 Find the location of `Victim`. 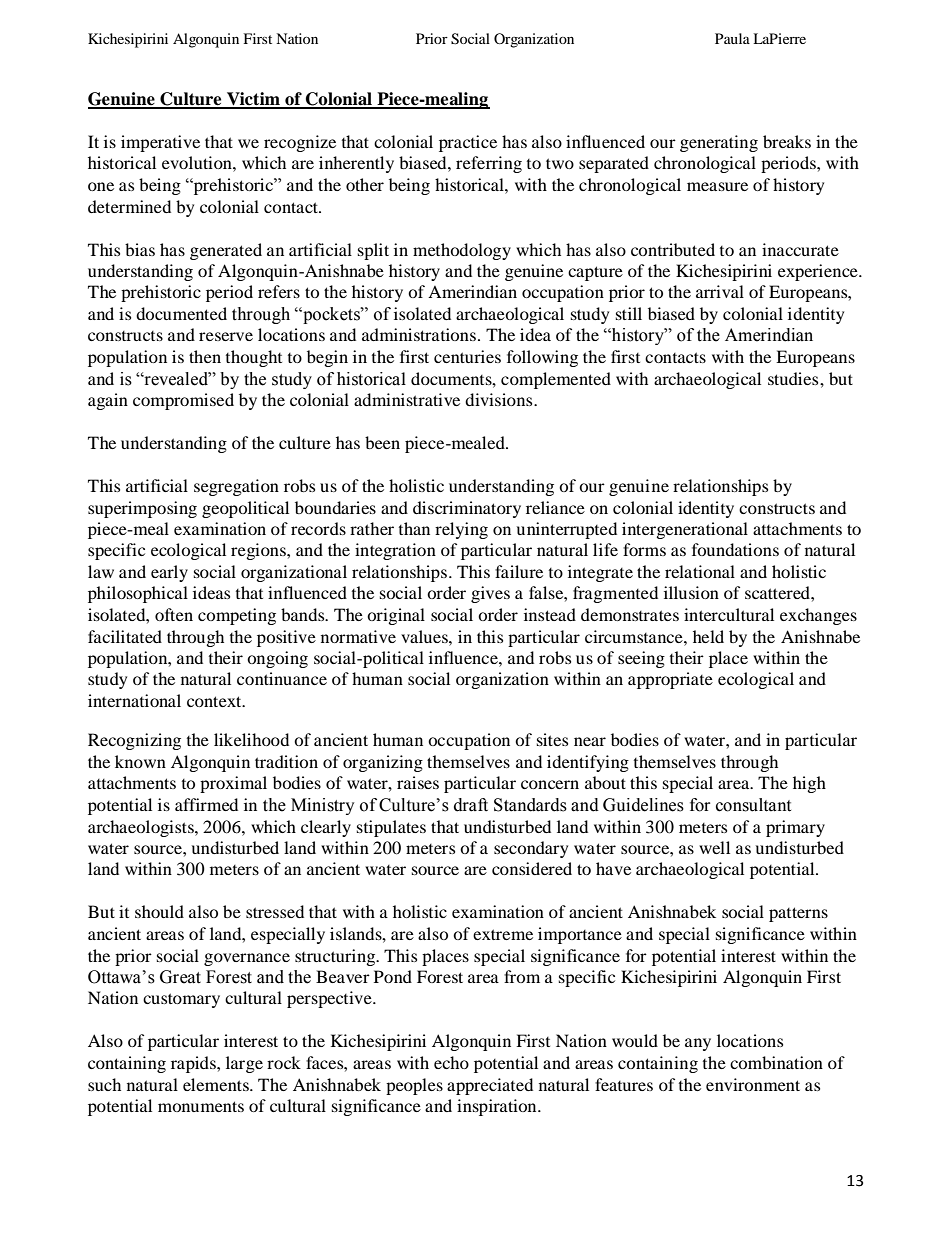

Victim is located at coordinates (253, 100).
